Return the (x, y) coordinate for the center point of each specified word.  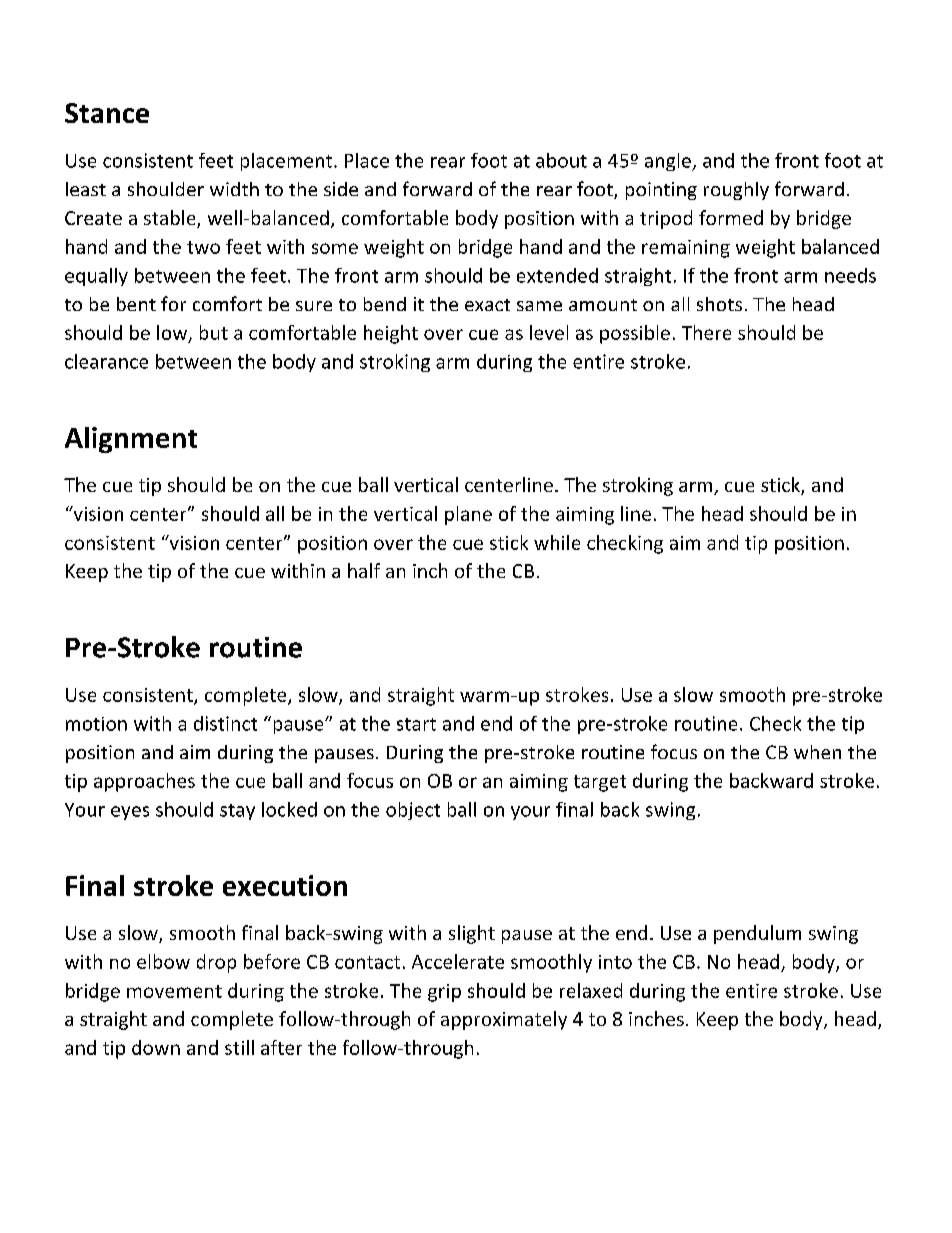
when (817, 752)
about (561, 160)
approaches (144, 782)
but (214, 332)
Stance (107, 113)
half (364, 570)
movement (174, 991)
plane (468, 515)
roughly (736, 191)
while (557, 542)
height (391, 334)
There (706, 332)
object (413, 811)
